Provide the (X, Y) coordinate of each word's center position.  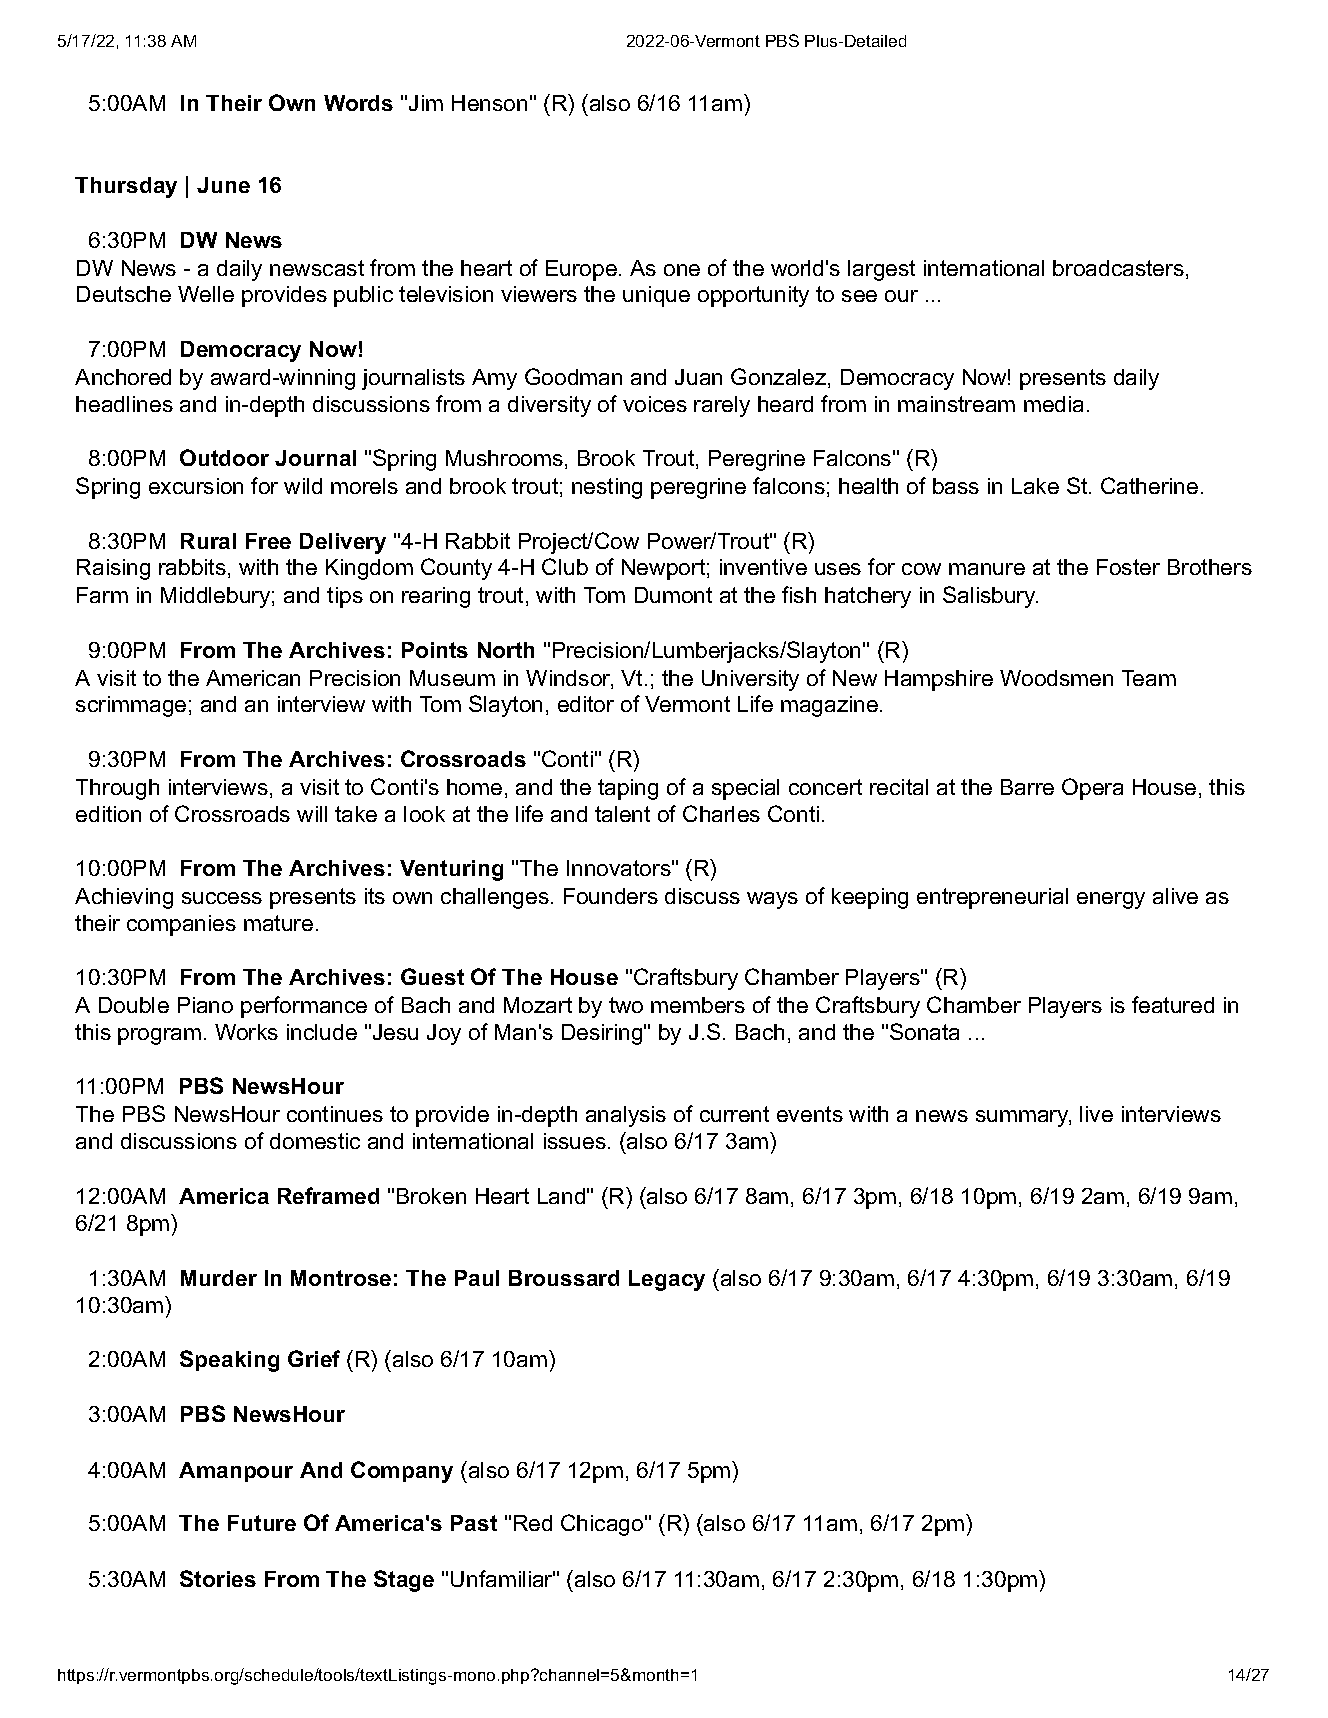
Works (246, 1032)
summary (1023, 1118)
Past (474, 1523)
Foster (1128, 567)
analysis (626, 1116)
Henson (489, 103)
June (223, 185)
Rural (208, 541)
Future (262, 1523)
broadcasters (1118, 268)
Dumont (673, 595)
